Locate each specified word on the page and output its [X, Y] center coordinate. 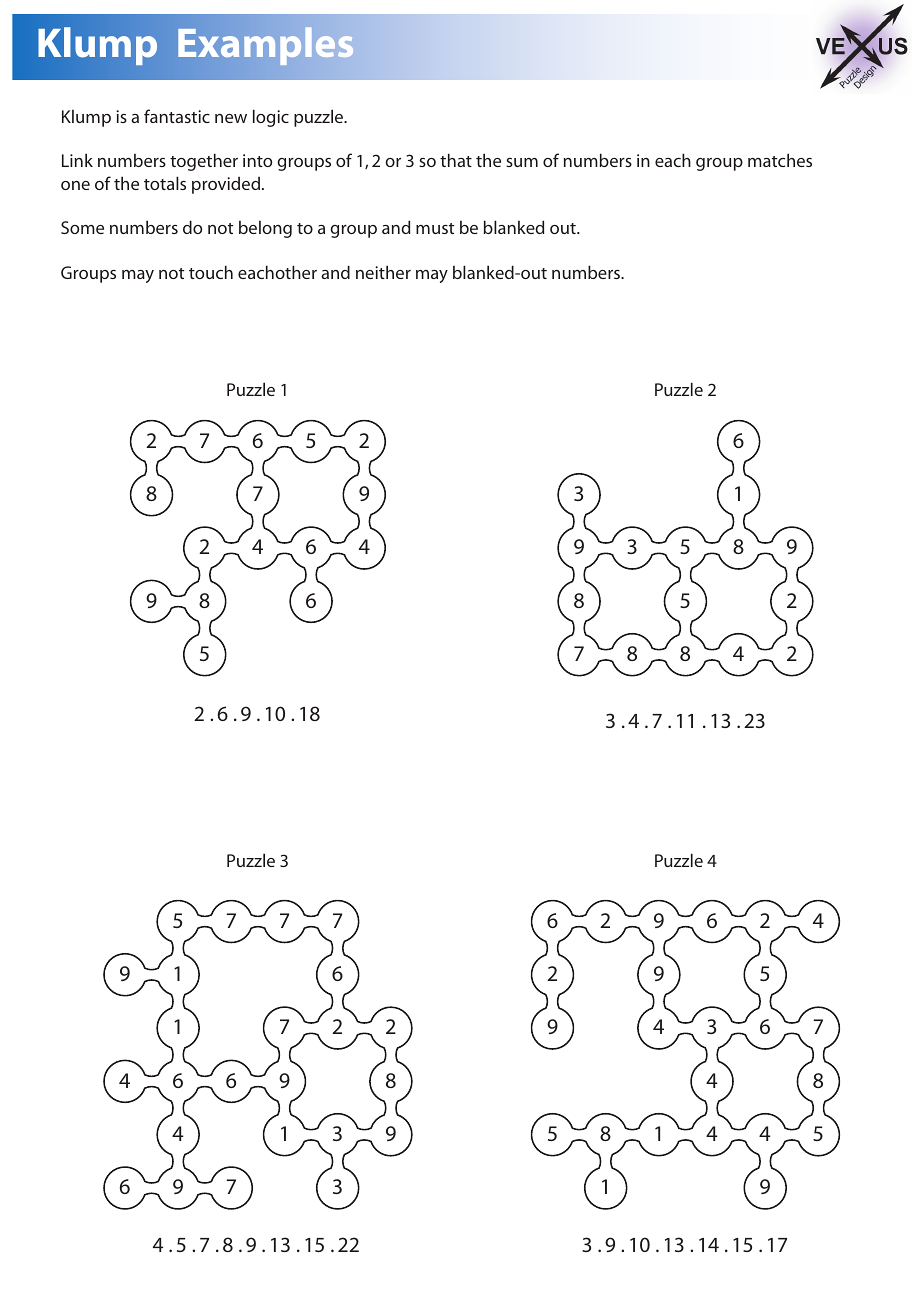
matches [780, 160]
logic [271, 118]
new [231, 118]
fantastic [177, 116]
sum [522, 162]
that [456, 160]
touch [211, 272]
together [204, 162]
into [258, 160]
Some [82, 227]
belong [265, 229]
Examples [266, 46]
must [435, 228]
